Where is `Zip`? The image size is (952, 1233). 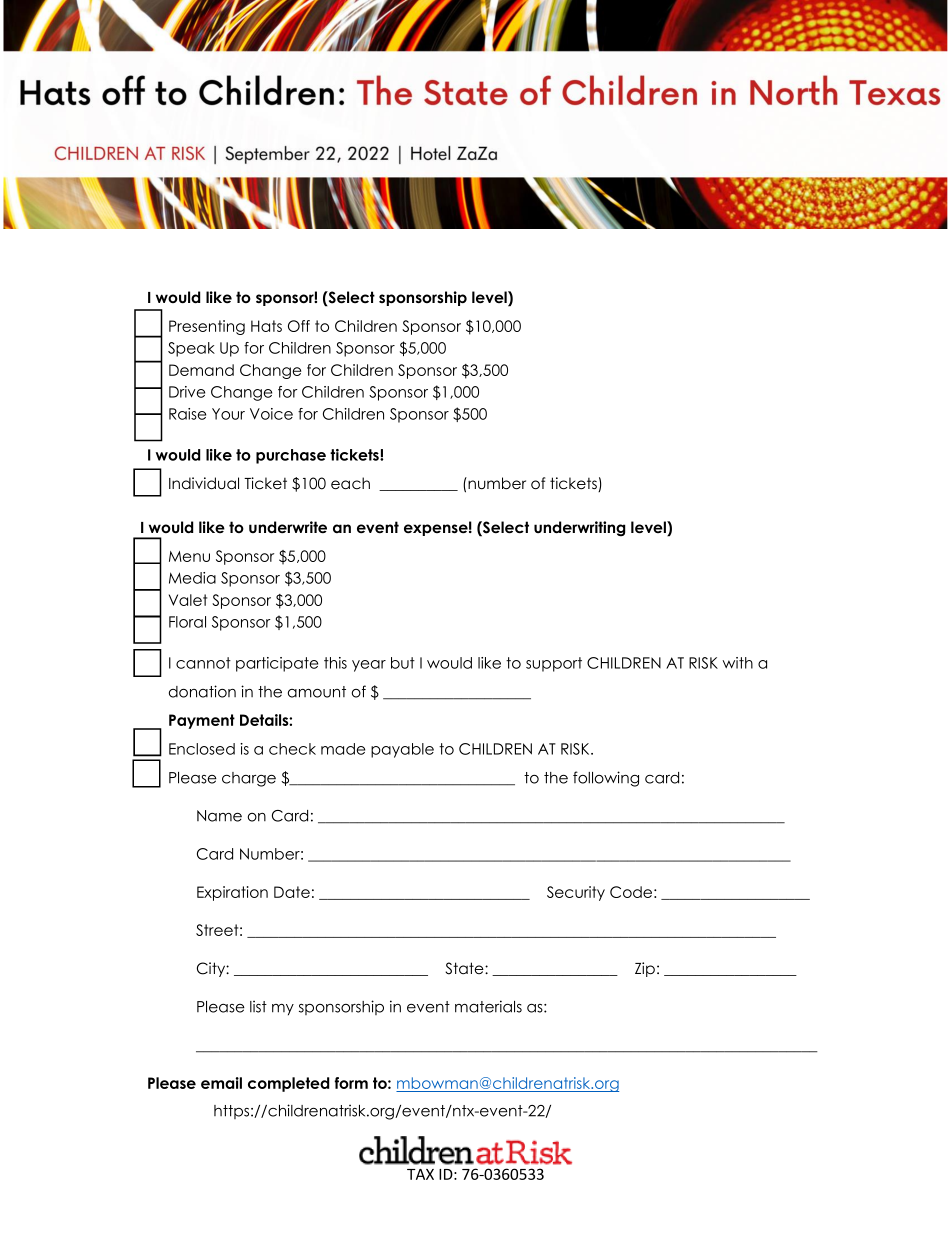 Zip is located at coordinates (645, 969).
